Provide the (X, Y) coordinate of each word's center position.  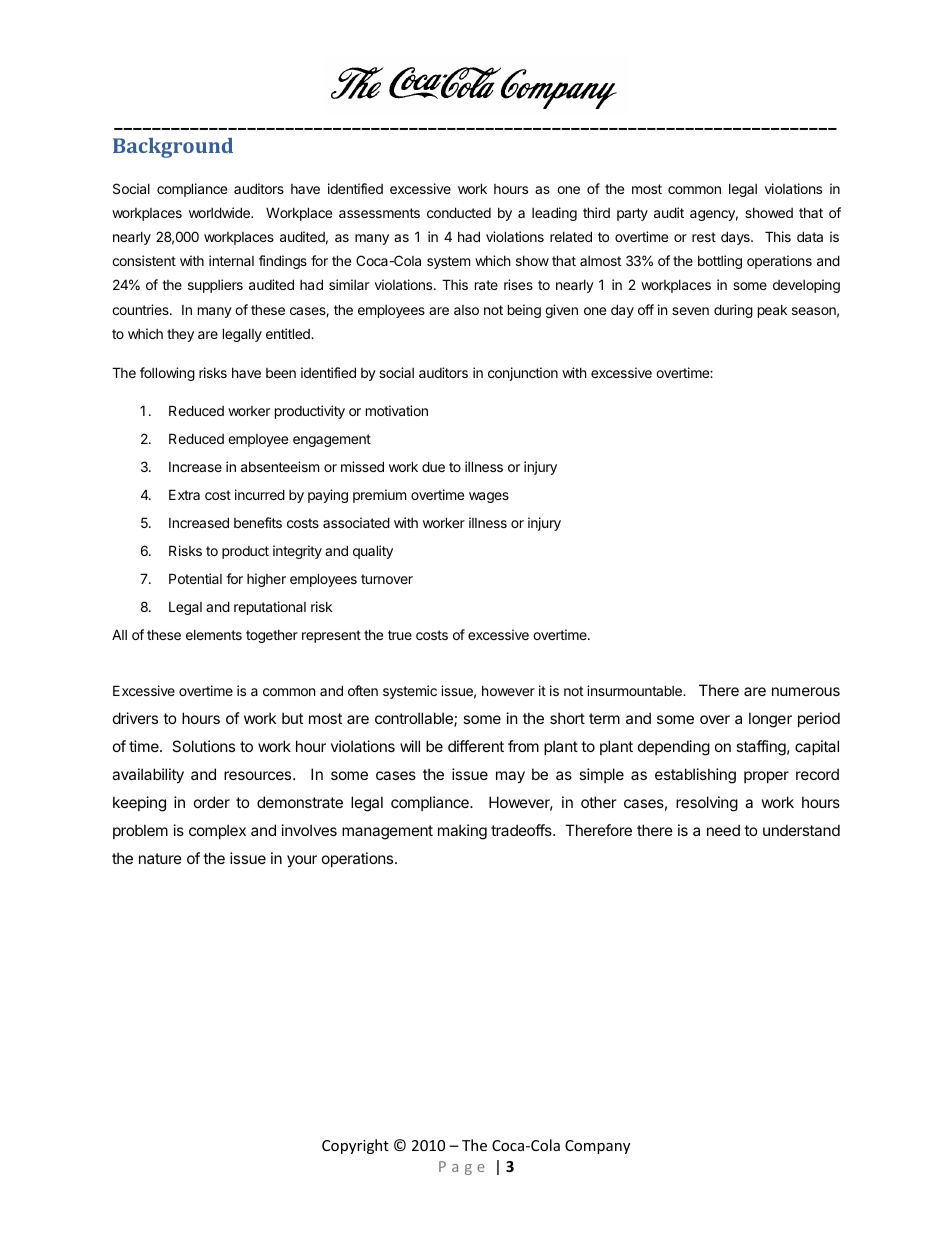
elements (214, 635)
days (736, 238)
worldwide (220, 212)
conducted (459, 212)
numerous (806, 691)
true (400, 635)
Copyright (355, 1146)
